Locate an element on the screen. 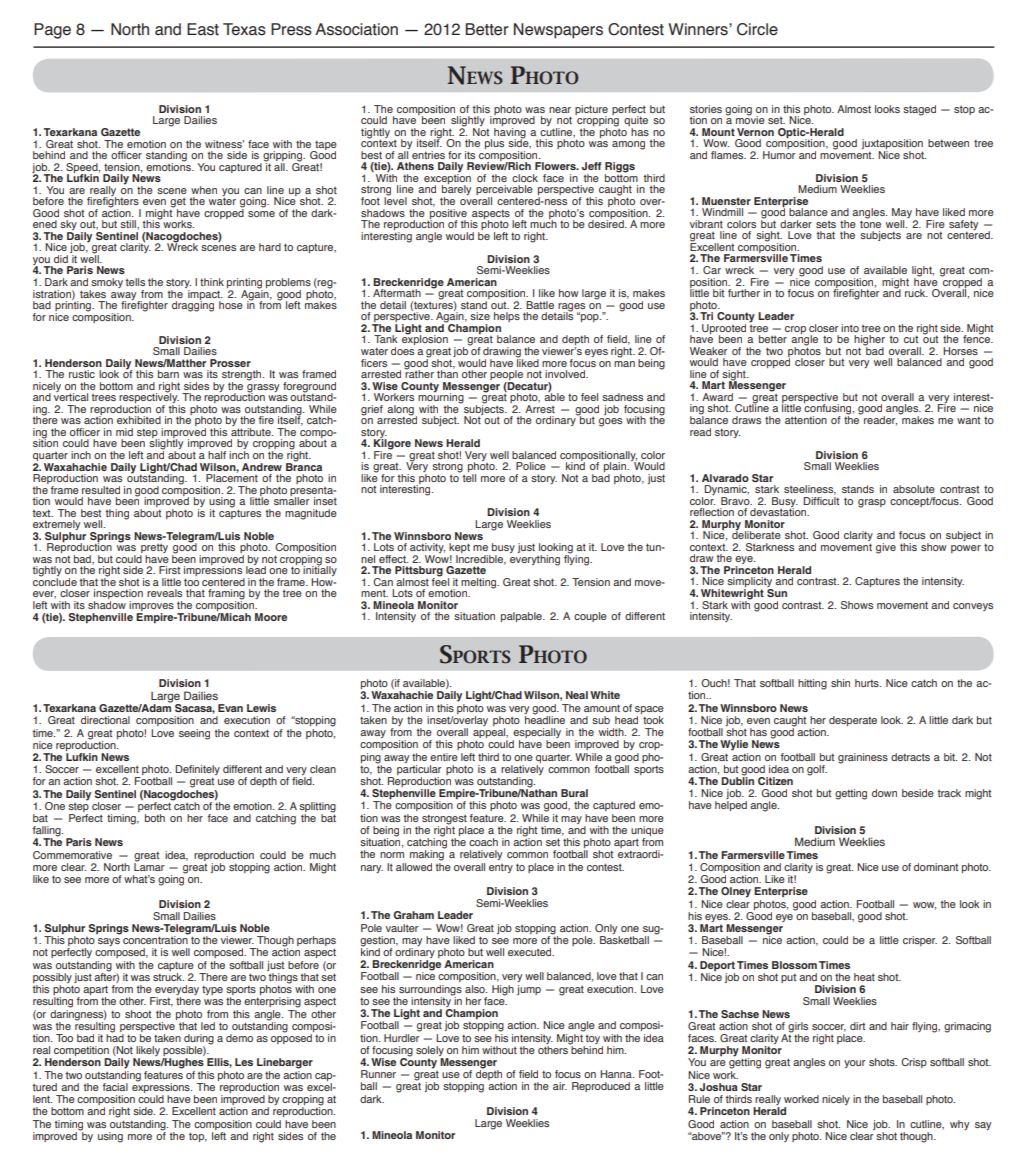 Image resolution: width=1010 pixels, height=1176 pixels. facial is located at coordinates (115, 1087).
